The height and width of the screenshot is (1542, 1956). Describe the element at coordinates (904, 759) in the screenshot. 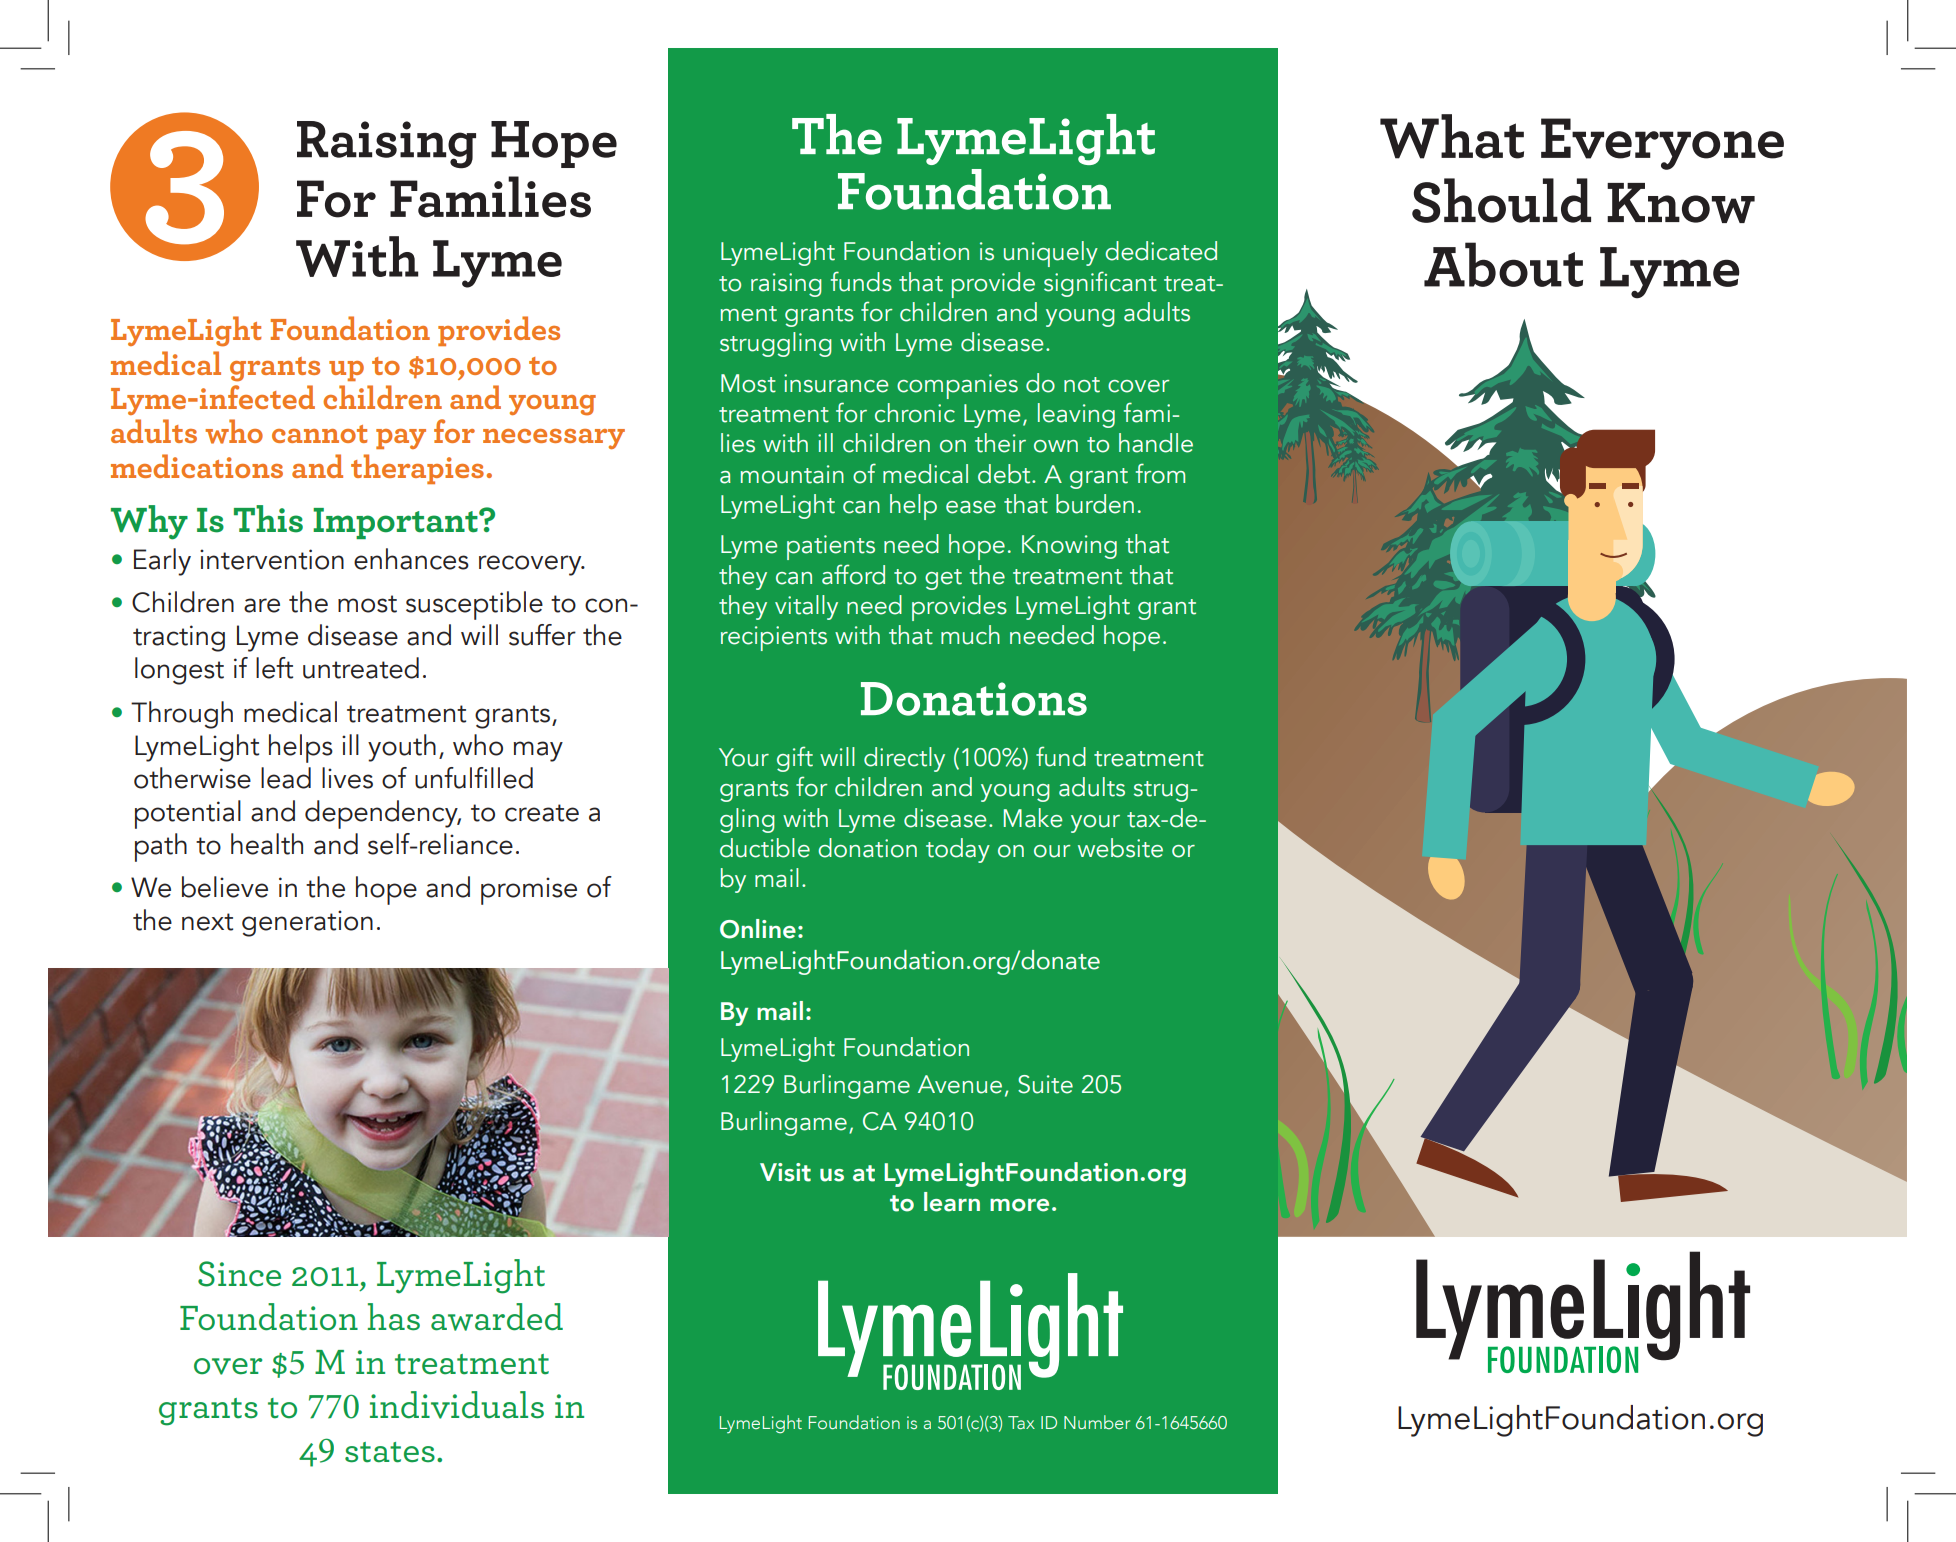

I see `directly` at that location.
